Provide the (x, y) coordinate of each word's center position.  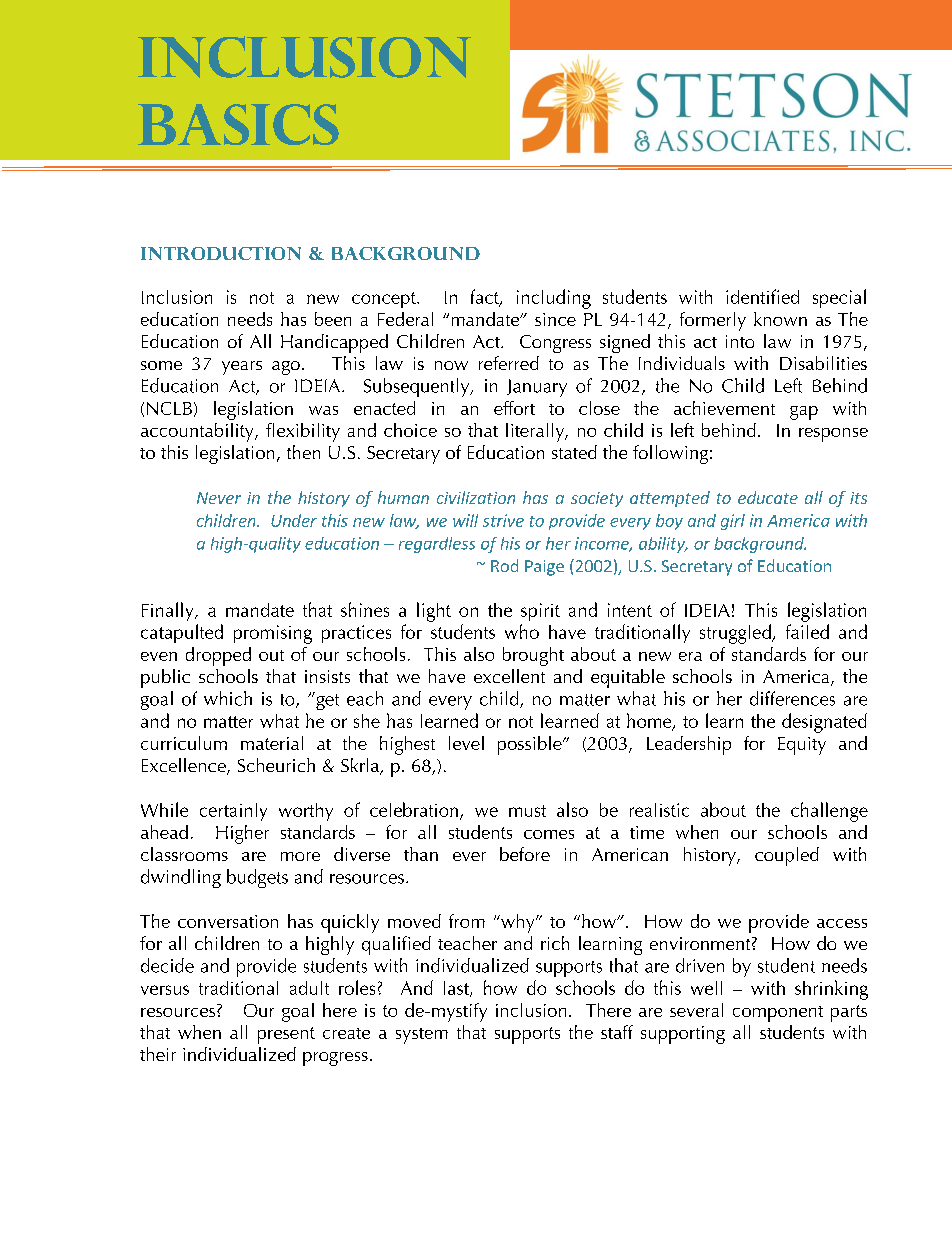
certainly (233, 812)
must (527, 811)
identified (762, 296)
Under (294, 520)
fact (486, 297)
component (778, 1014)
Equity (802, 746)
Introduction (221, 253)
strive (503, 520)
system (422, 1036)
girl (733, 522)
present (286, 1035)
